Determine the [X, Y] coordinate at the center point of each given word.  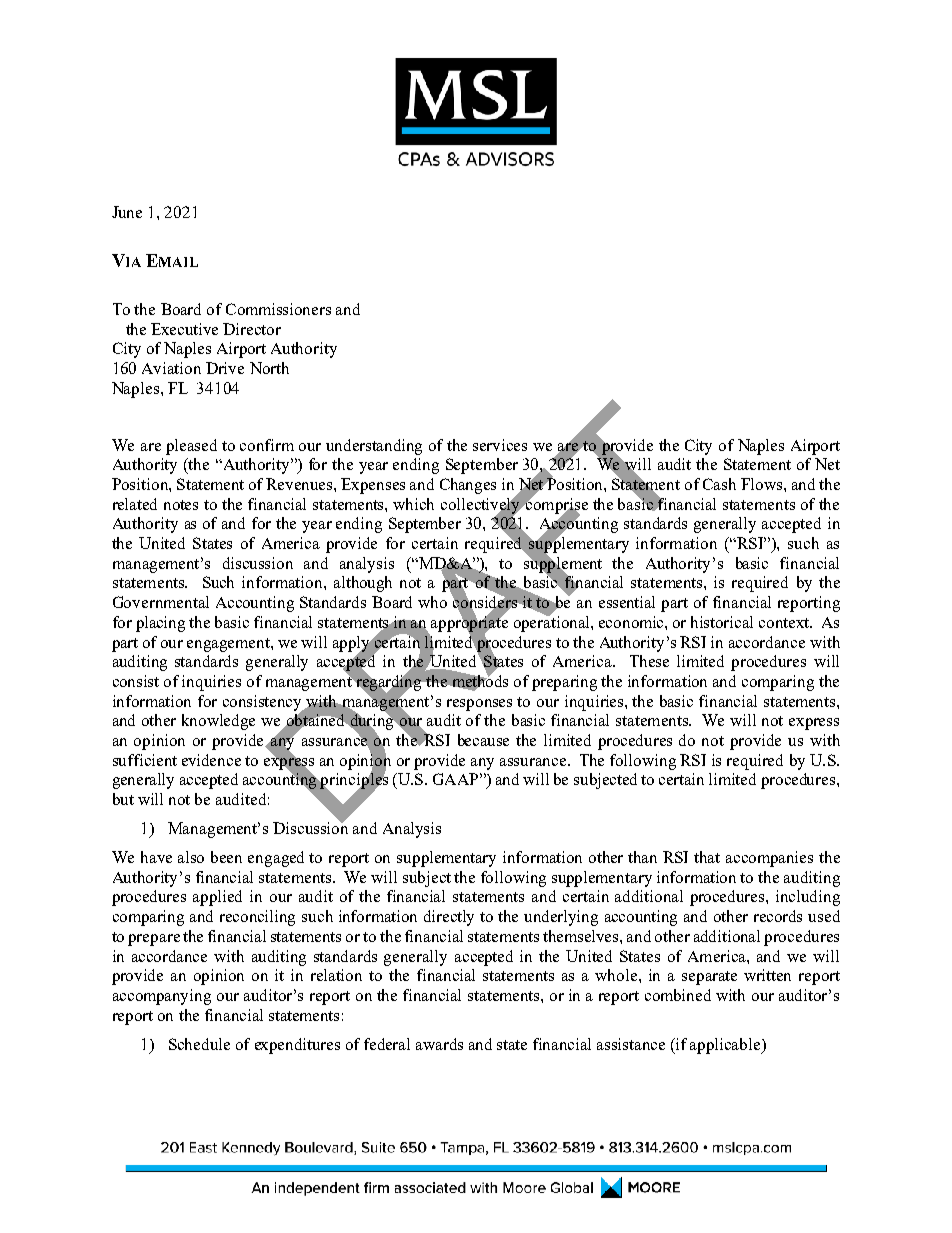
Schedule [199, 1044]
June [127, 212]
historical [722, 622]
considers [485, 602]
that [707, 857]
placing [160, 624]
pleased [191, 447]
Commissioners [278, 309]
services [500, 445]
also [191, 857]
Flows [761, 484]
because [483, 740]
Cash [719, 484]
